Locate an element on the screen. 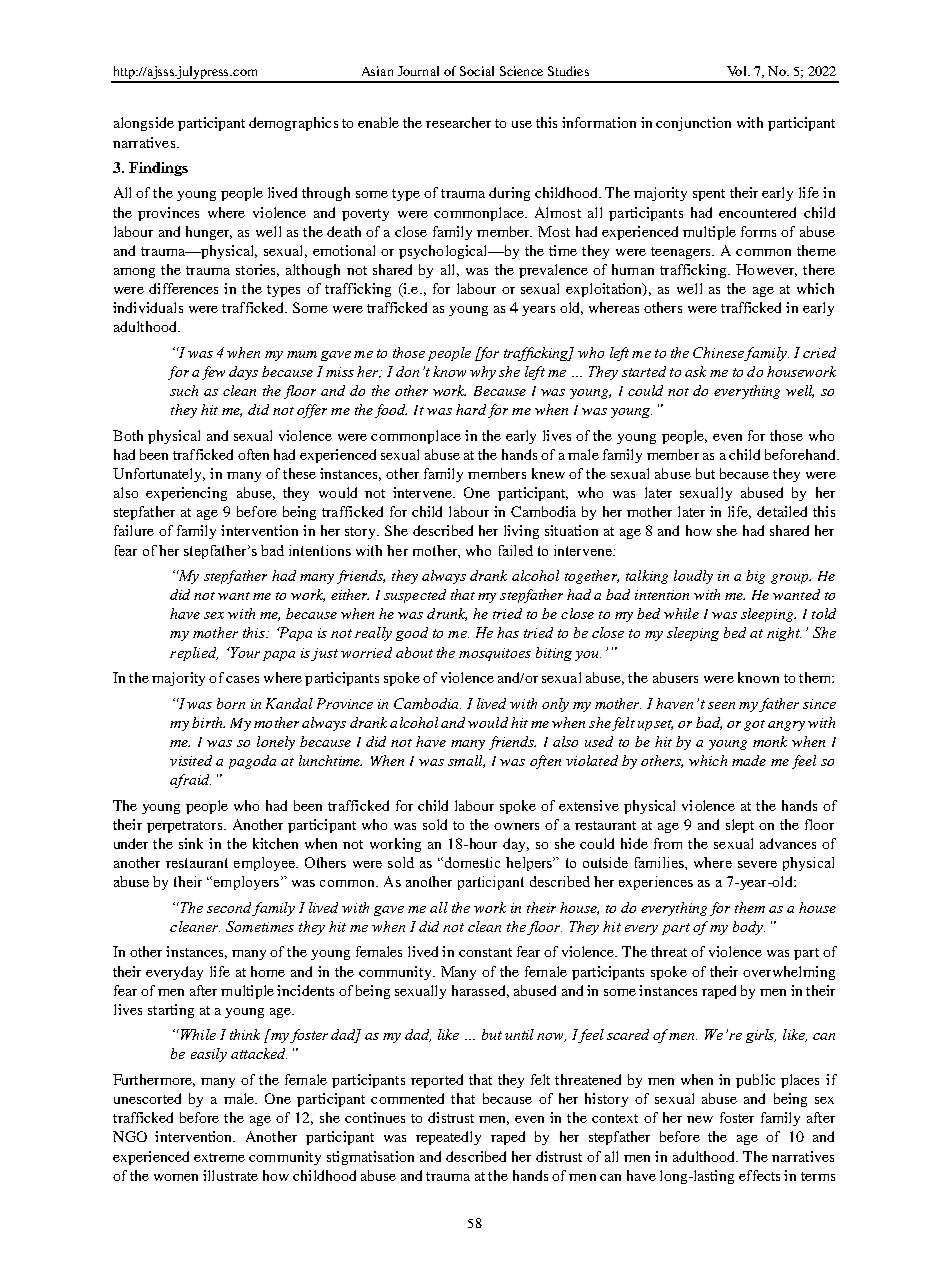 Image resolution: width=949 pixels, height=1288 pixels. replied is located at coordinates (194, 654).
